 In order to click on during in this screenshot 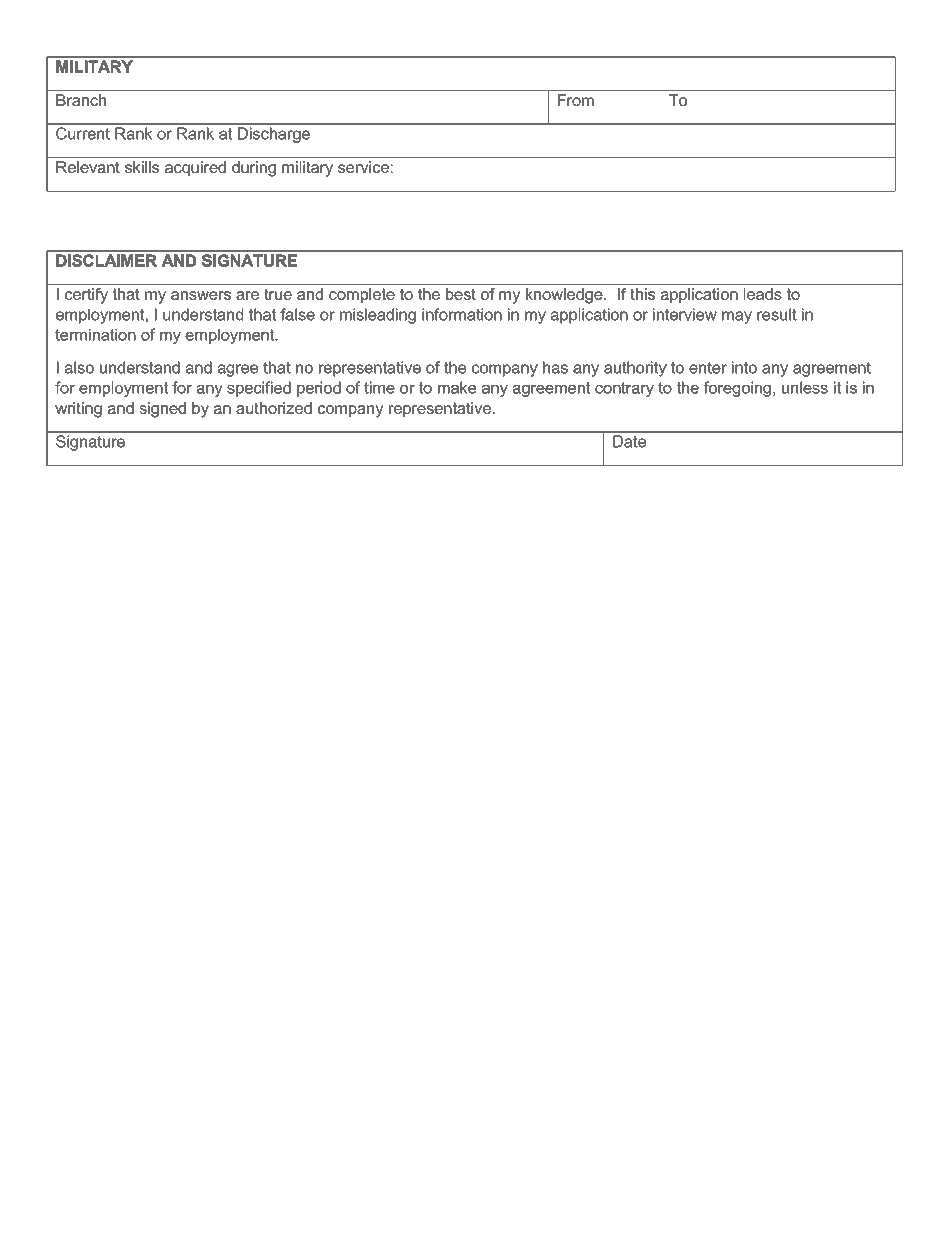, I will do `click(254, 169)`.
